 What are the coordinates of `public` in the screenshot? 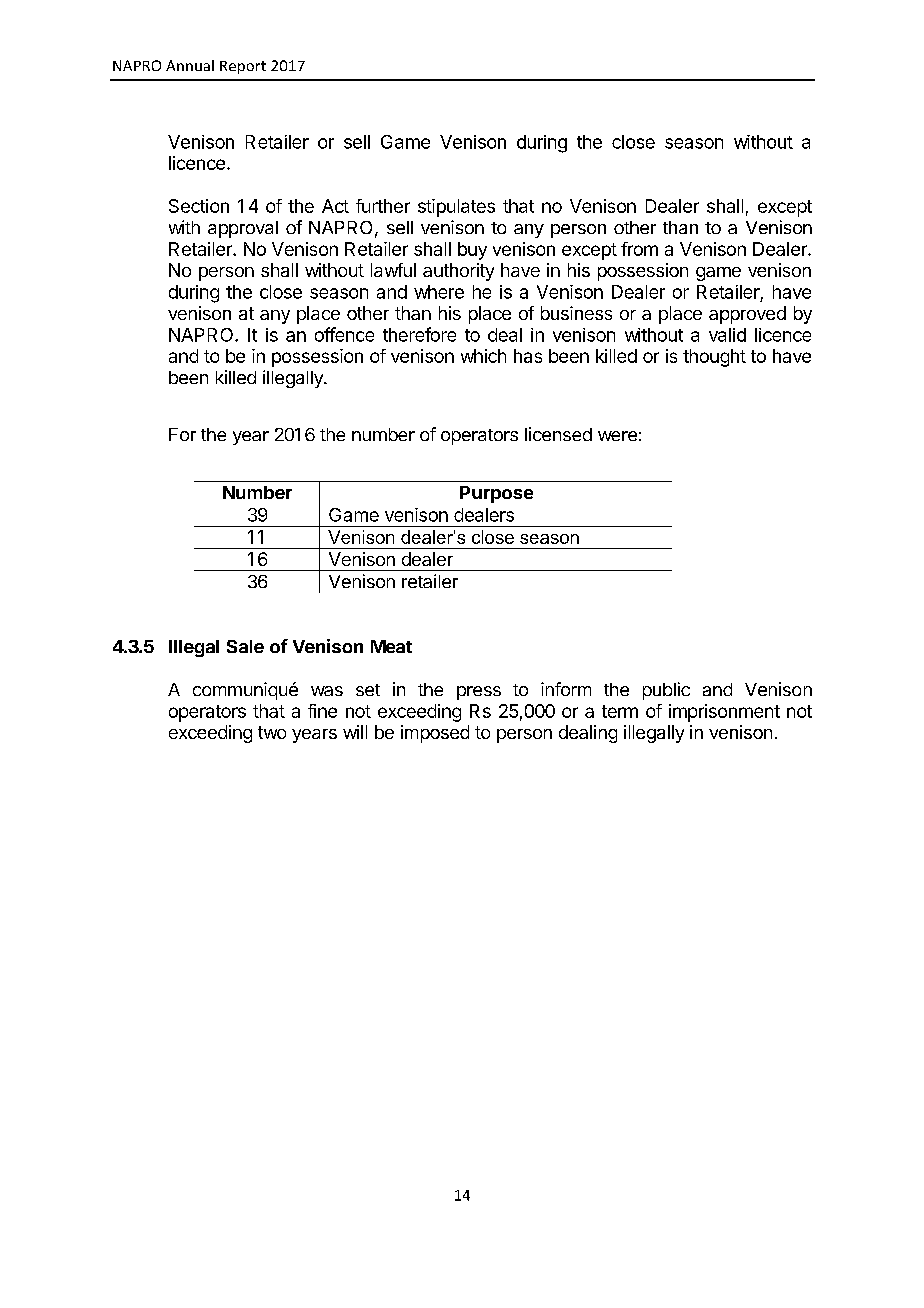 It's located at (666, 691).
